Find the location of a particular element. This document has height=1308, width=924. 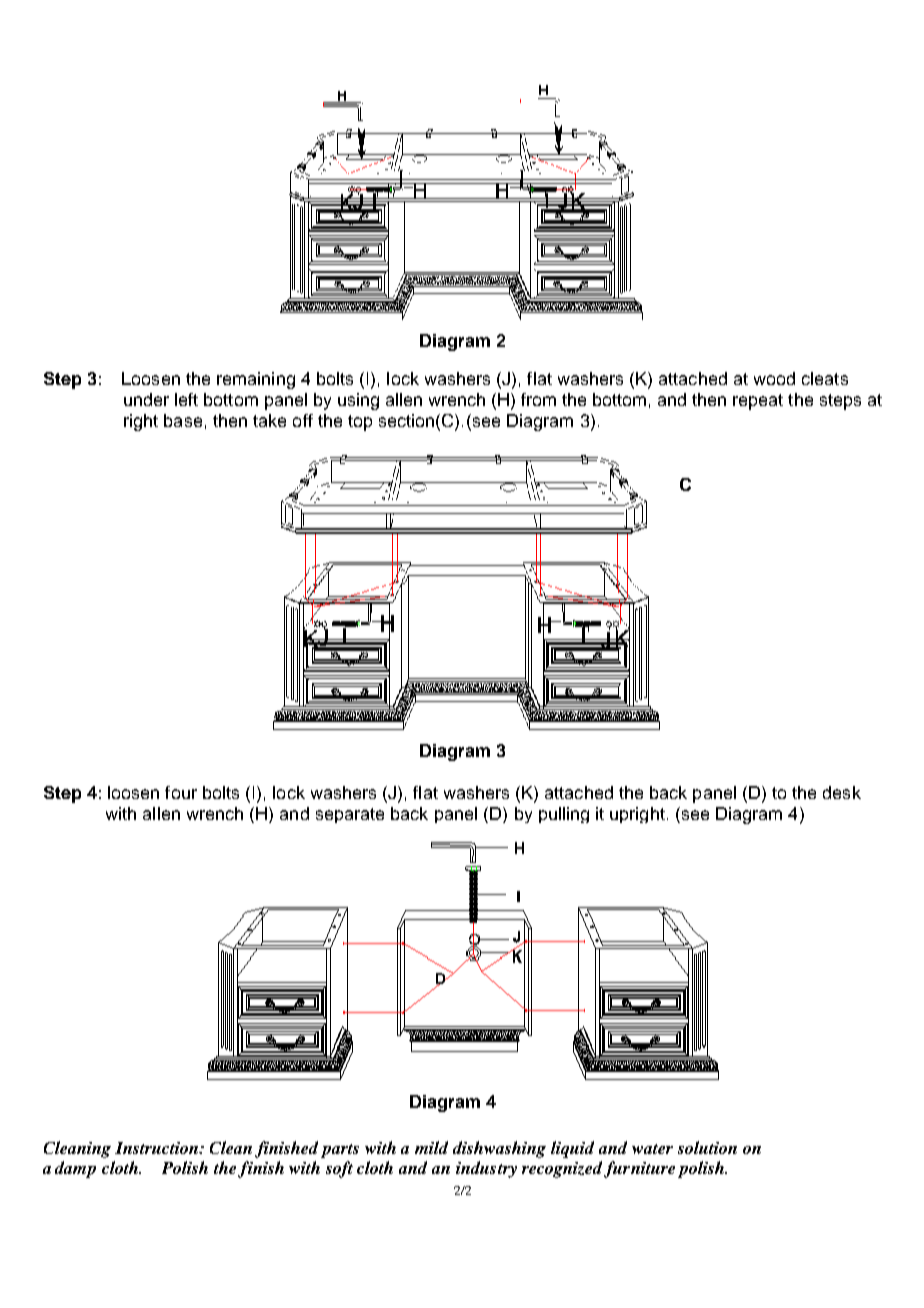

mild is located at coordinates (431, 1147).
